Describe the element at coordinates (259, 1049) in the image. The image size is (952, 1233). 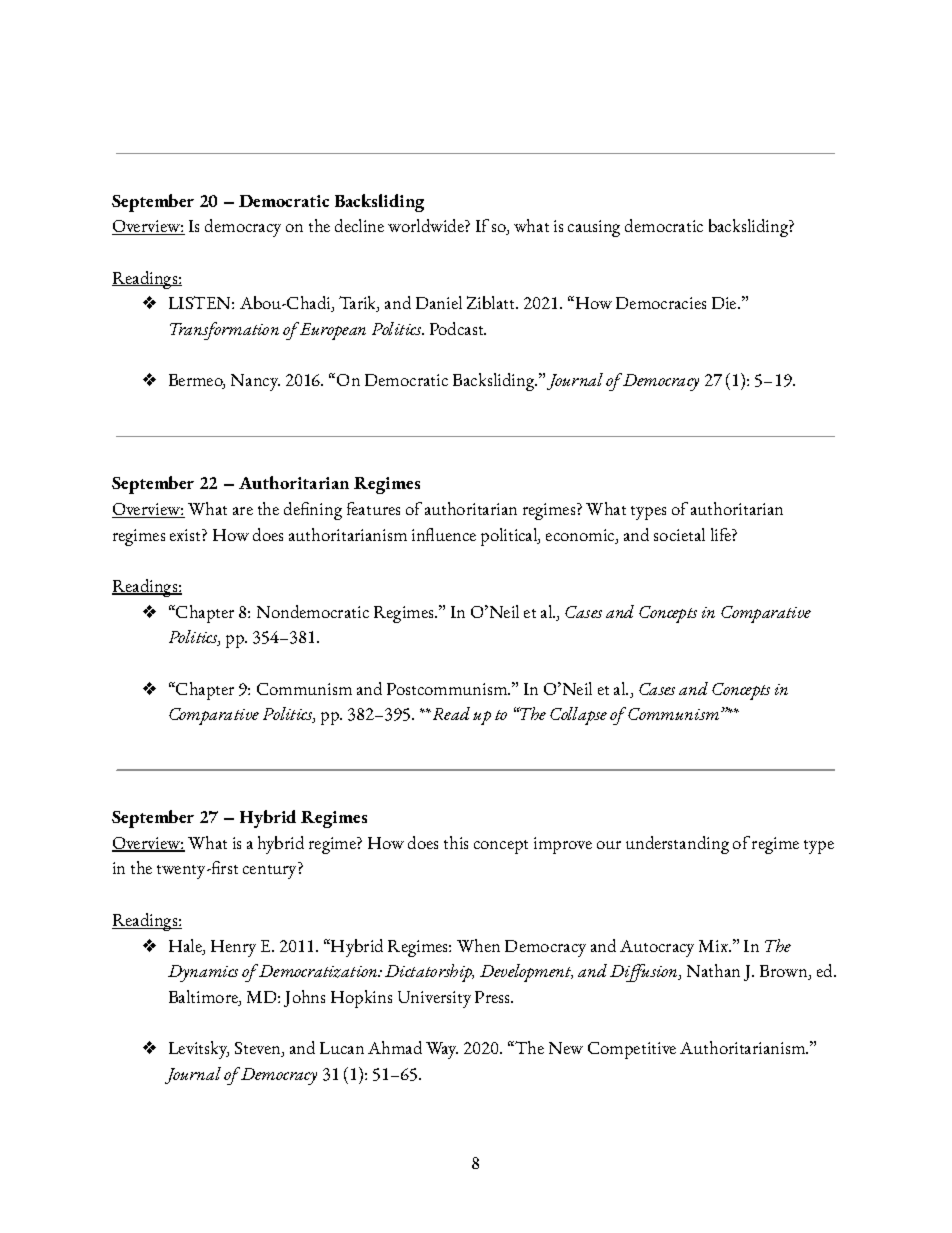
I see `Steven` at that location.
